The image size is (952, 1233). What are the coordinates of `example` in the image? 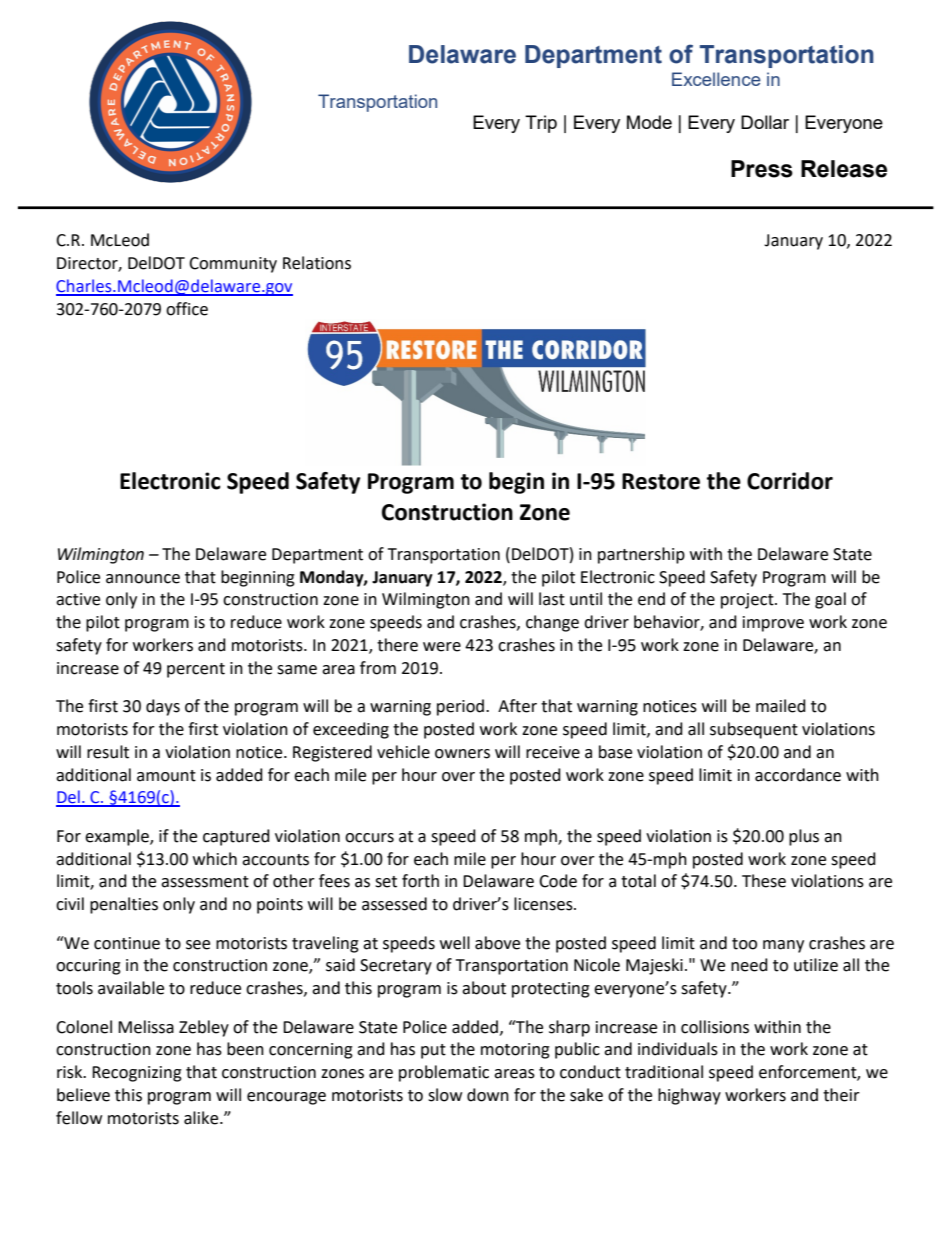 It's located at (118, 837).
